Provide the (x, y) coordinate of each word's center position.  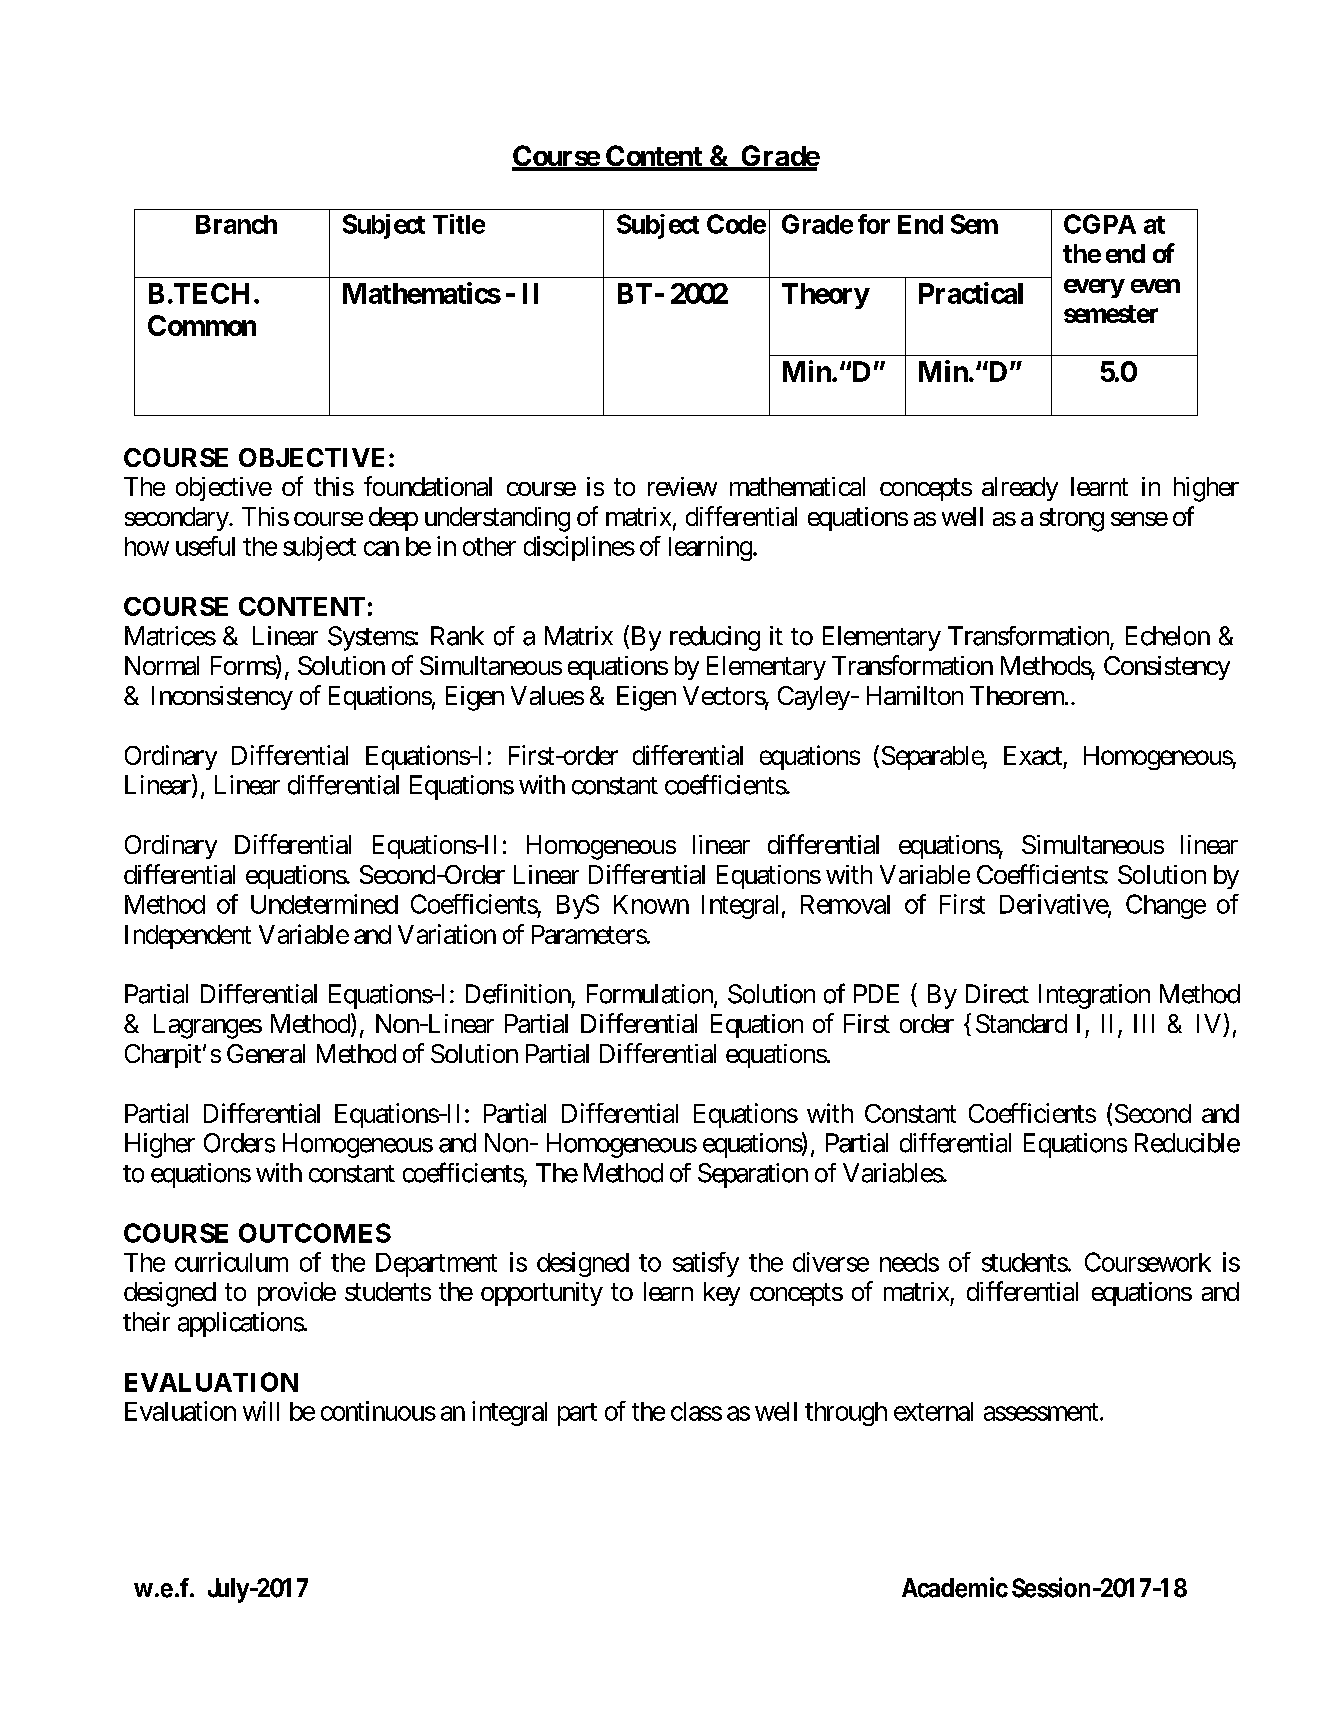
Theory (825, 296)
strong (1072, 520)
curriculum (231, 1262)
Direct (997, 994)
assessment (1041, 1412)
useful (205, 546)
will (261, 1411)
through (846, 1414)
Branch (236, 224)
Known (651, 904)
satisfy (706, 1264)
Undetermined (324, 904)
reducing (715, 638)
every (1094, 288)
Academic (955, 1587)
